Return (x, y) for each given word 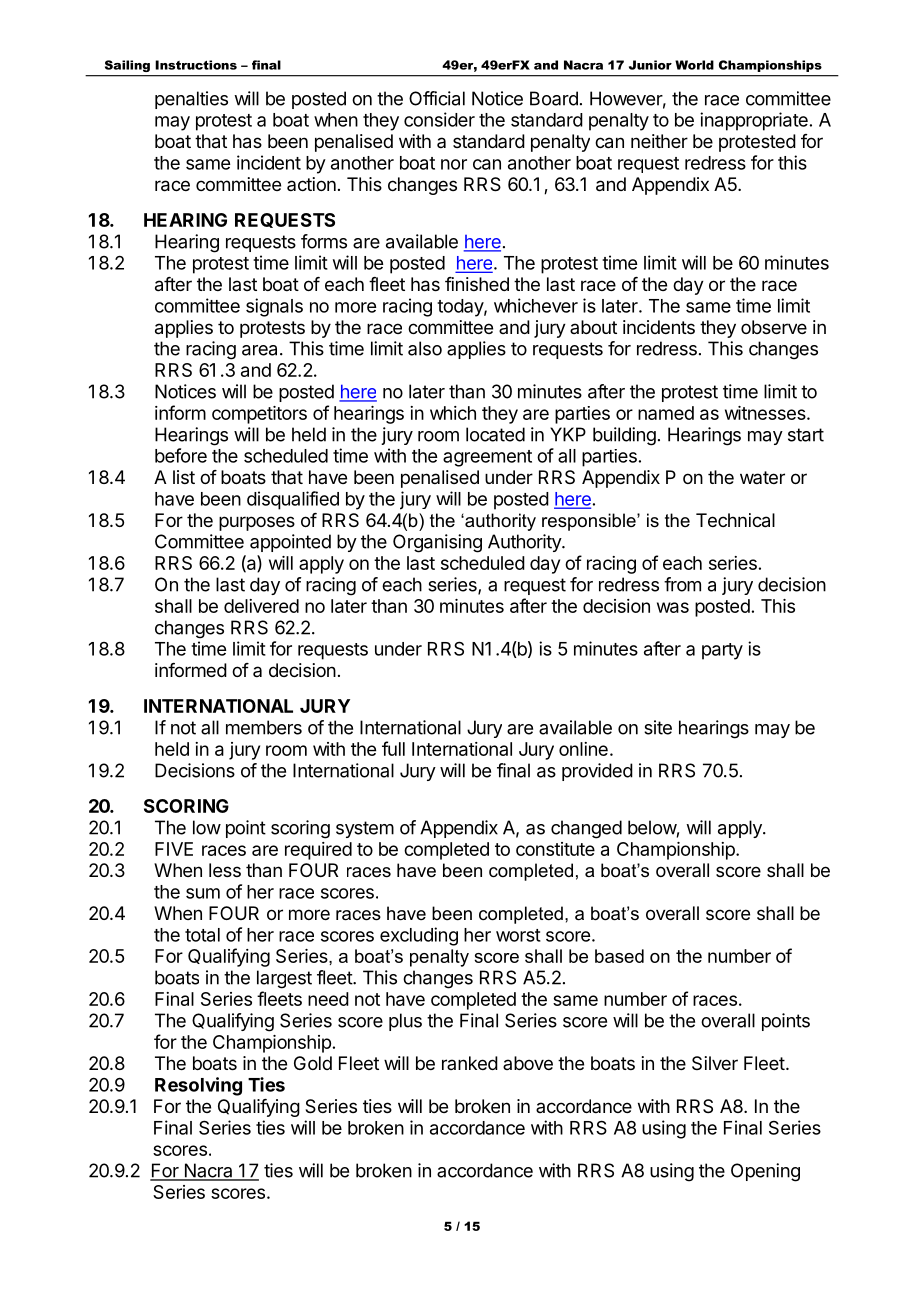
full (393, 748)
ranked (470, 1063)
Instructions (196, 65)
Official (437, 98)
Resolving (198, 1086)
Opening (765, 1172)
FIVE (174, 849)
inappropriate (754, 121)
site (658, 727)
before (181, 455)
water (762, 477)
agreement (487, 458)
